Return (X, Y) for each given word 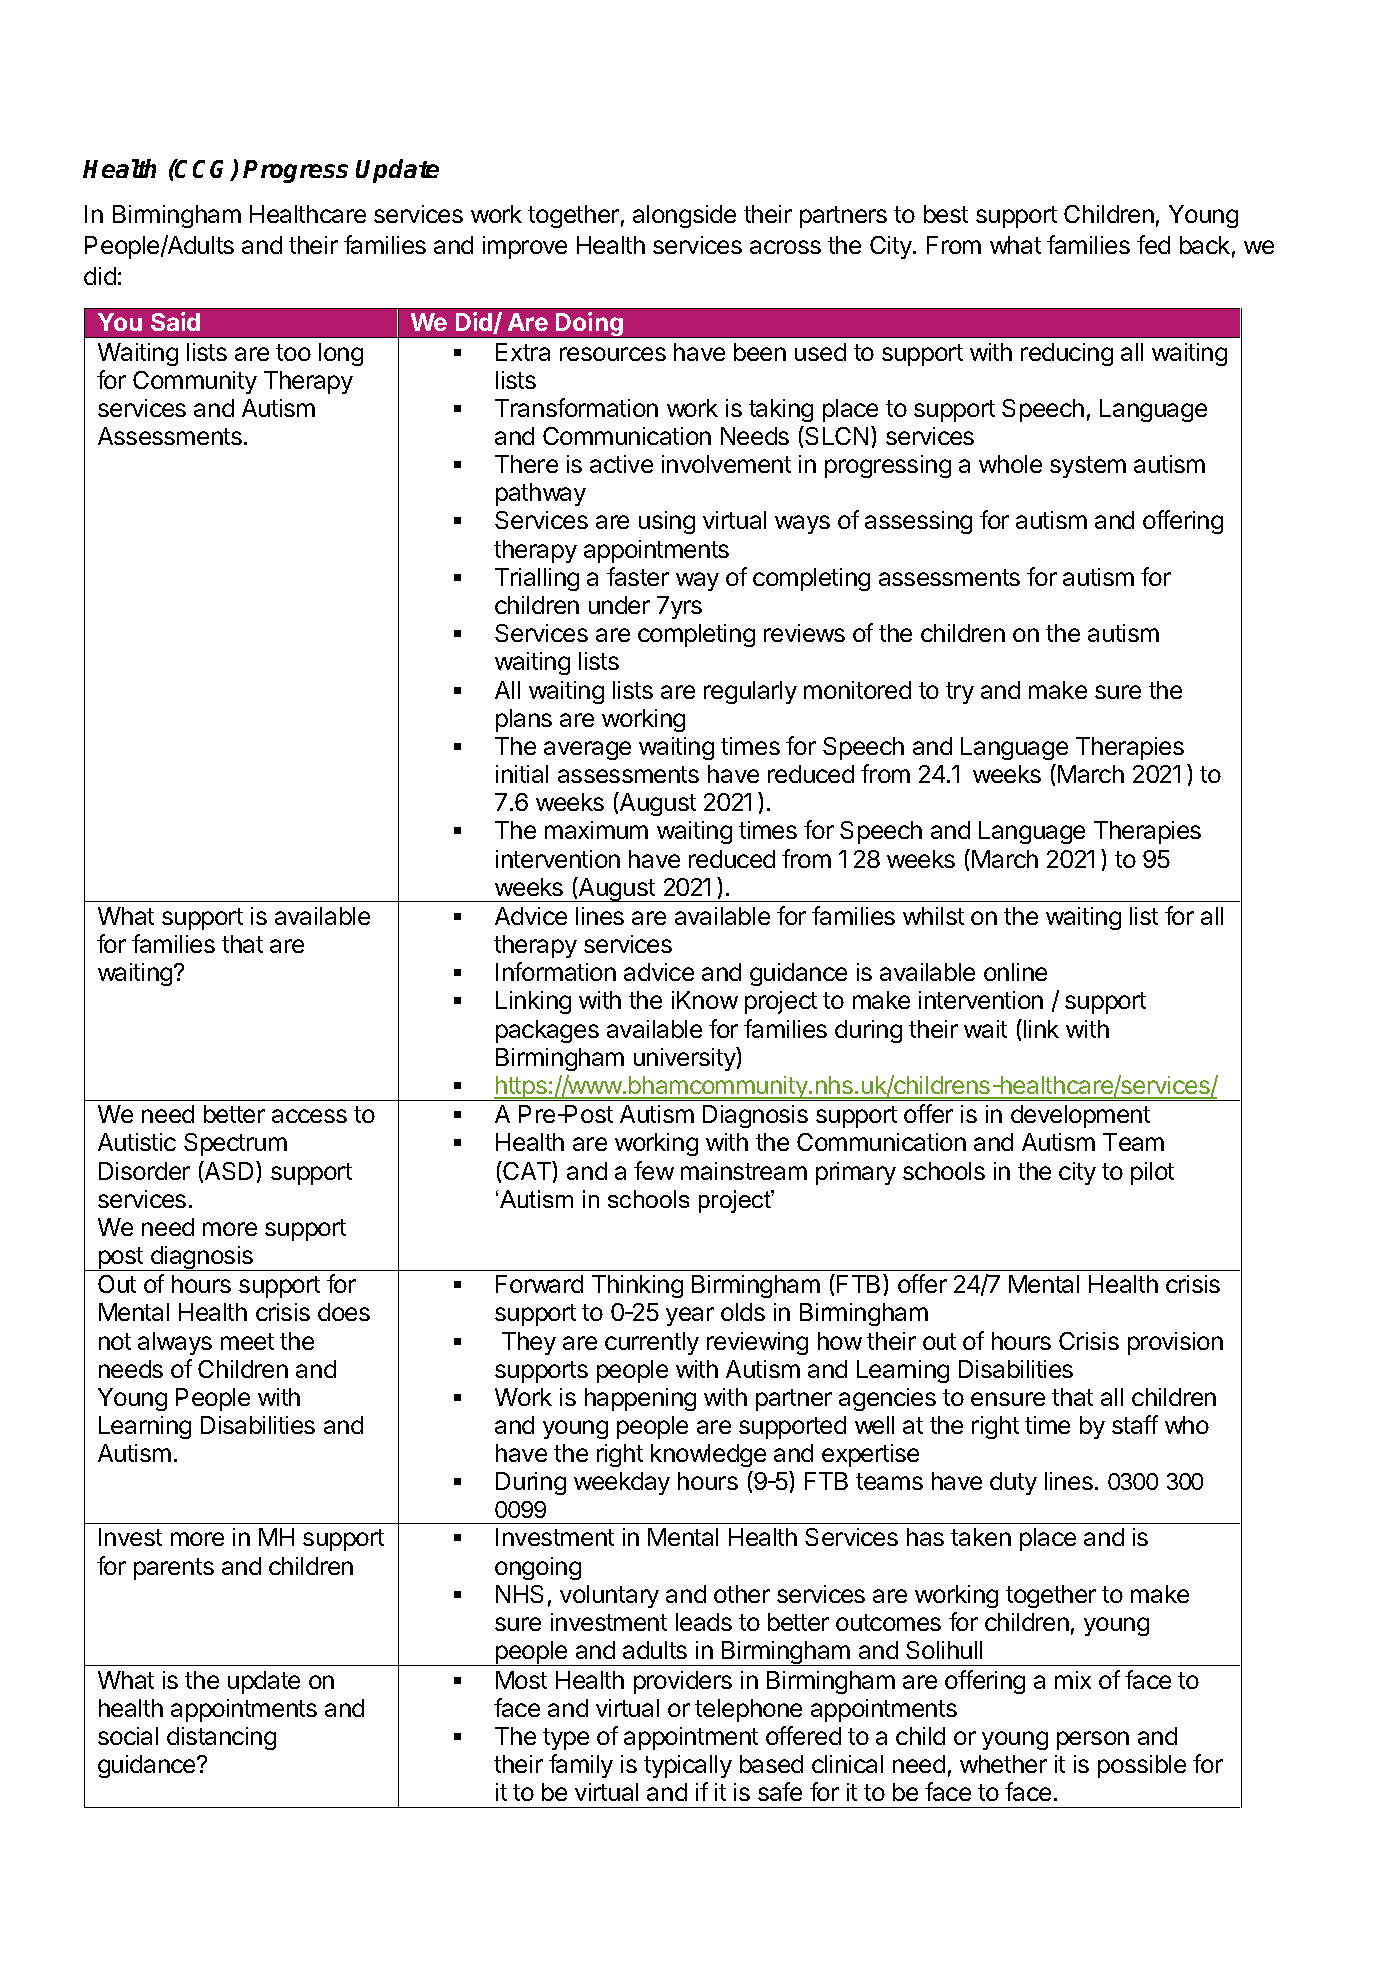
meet (247, 1341)
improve (525, 247)
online (1015, 972)
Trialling (537, 579)
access (309, 1116)
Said (175, 321)
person (1093, 1740)
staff (1135, 1424)
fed (1153, 244)
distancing (221, 1738)
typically (688, 1766)
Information (556, 971)
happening (640, 1399)
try (960, 693)
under (619, 605)
